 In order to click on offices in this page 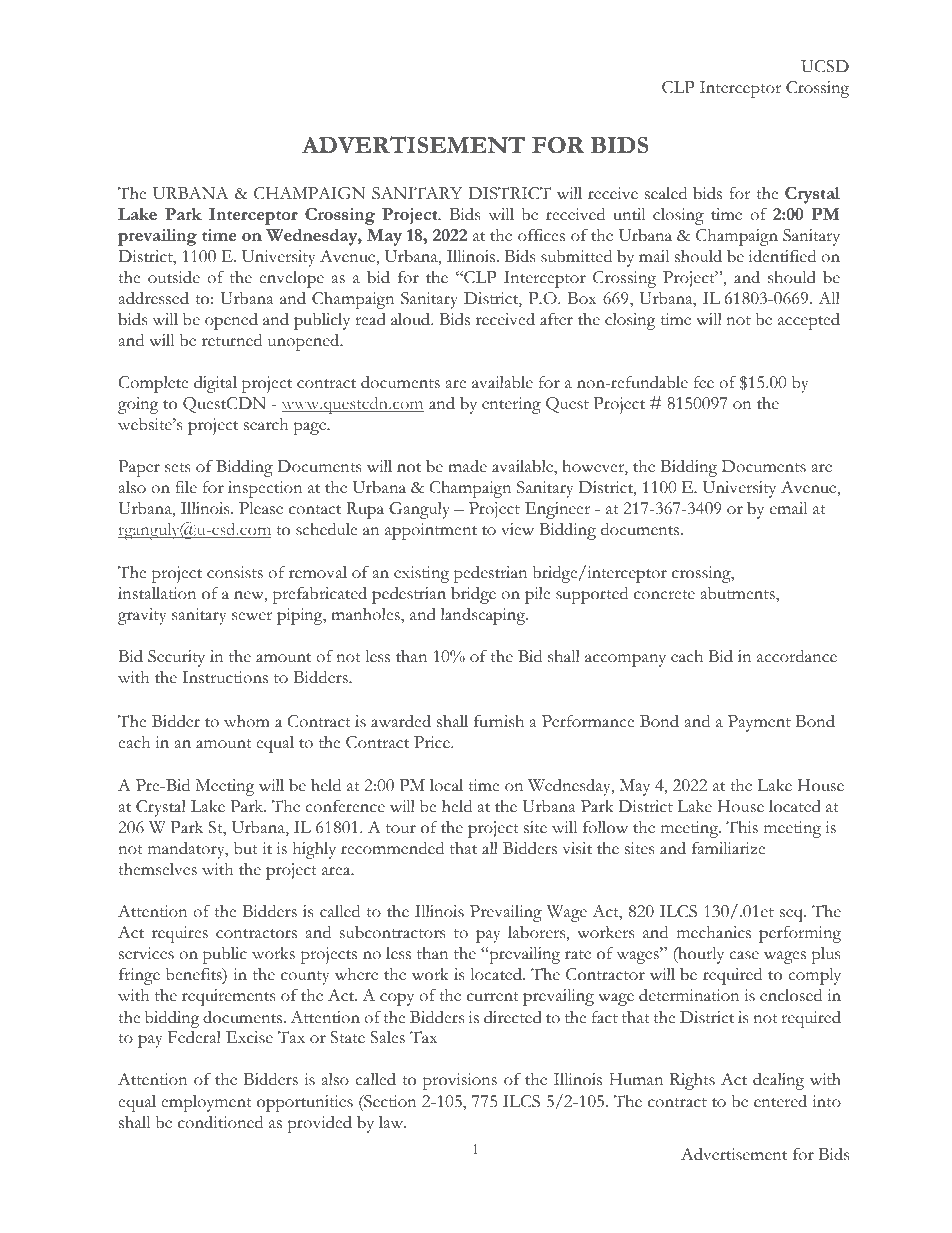, I will do `click(541, 235)`.
